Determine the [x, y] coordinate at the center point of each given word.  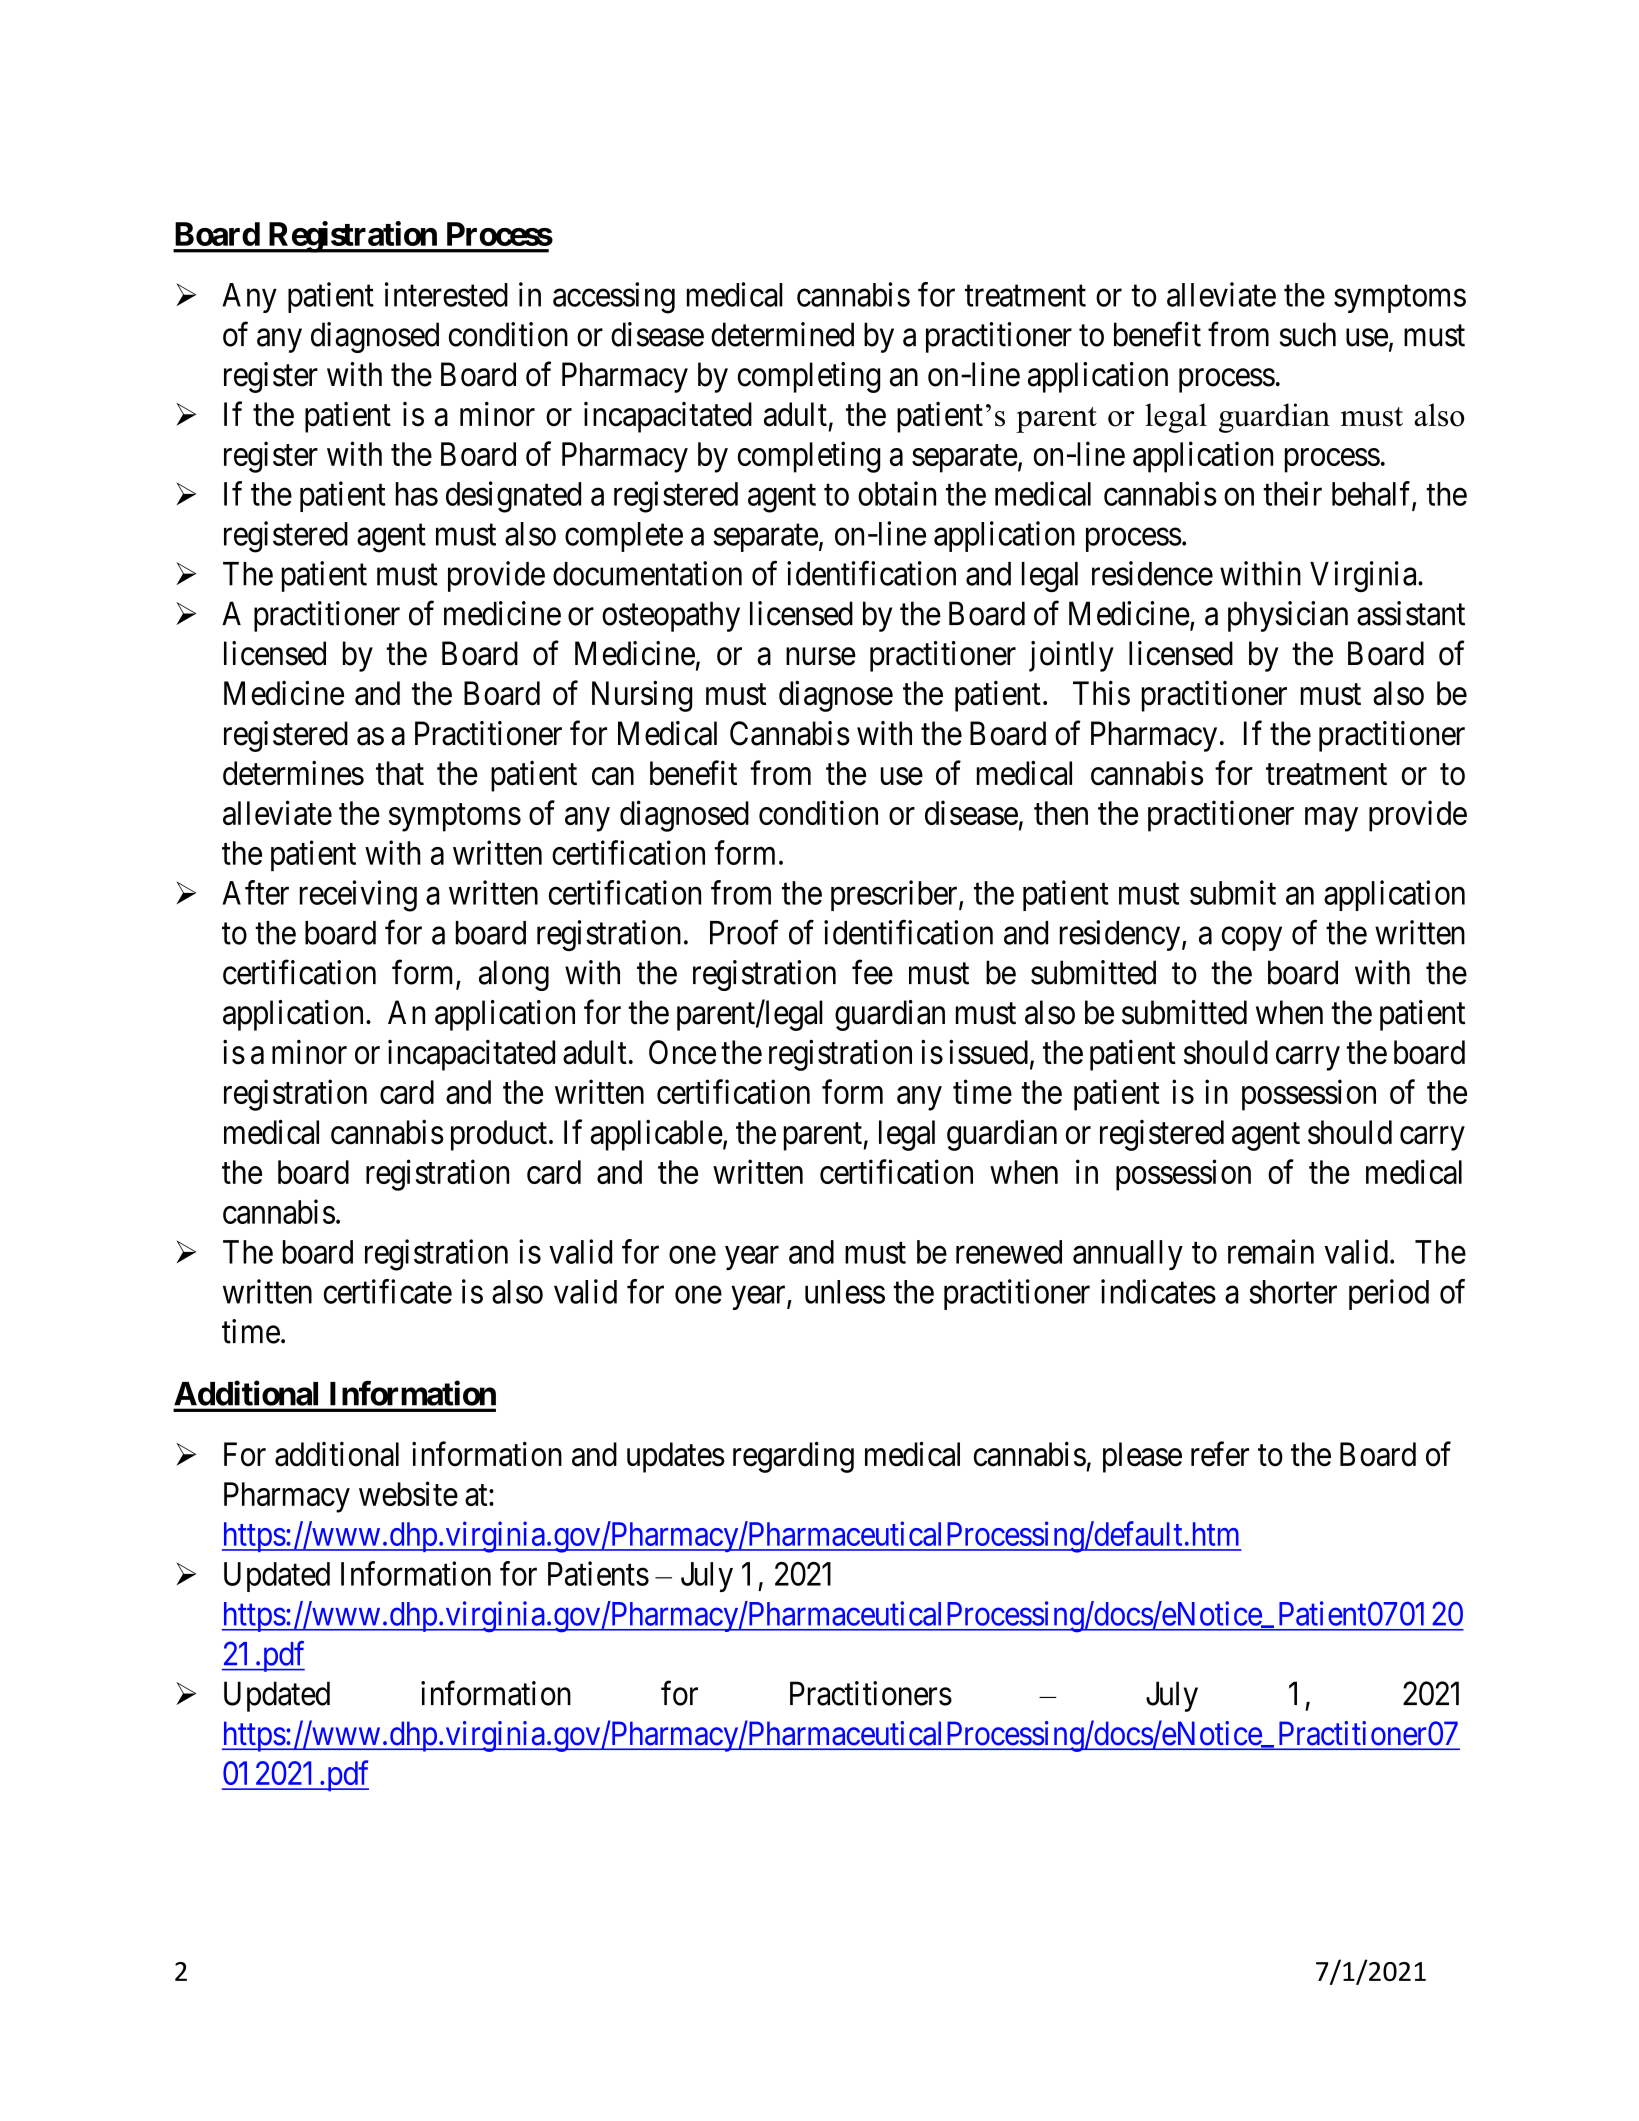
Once [682, 1052]
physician [1288, 616]
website [408, 1493]
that [400, 773]
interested [446, 294]
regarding [793, 1457]
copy [1252, 939]
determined [782, 334]
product [499, 1135]
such [1307, 334]
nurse [821, 657]
